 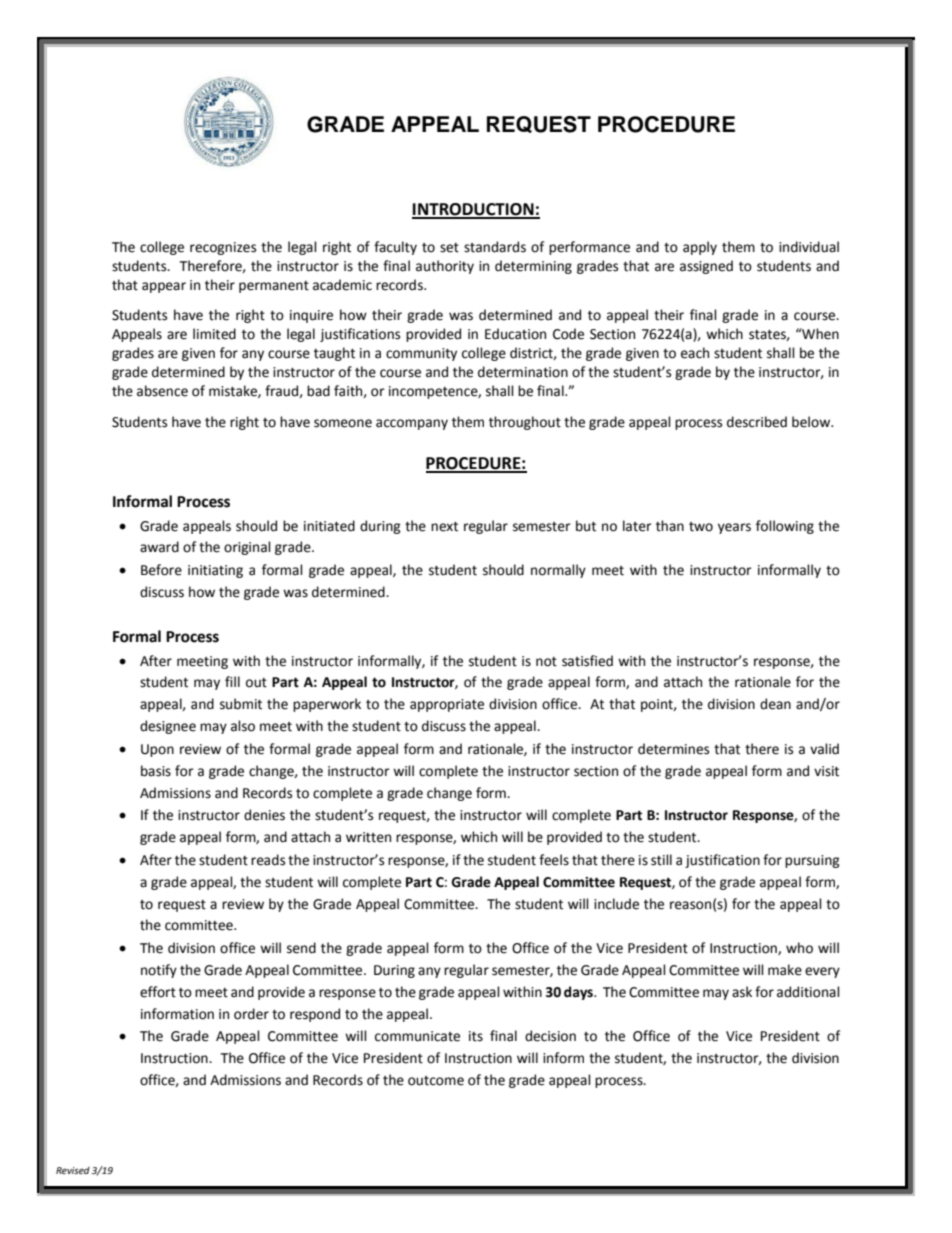 What do you see at coordinates (700, 248) in the screenshot?
I see `apply` at bounding box center [700, 248].
